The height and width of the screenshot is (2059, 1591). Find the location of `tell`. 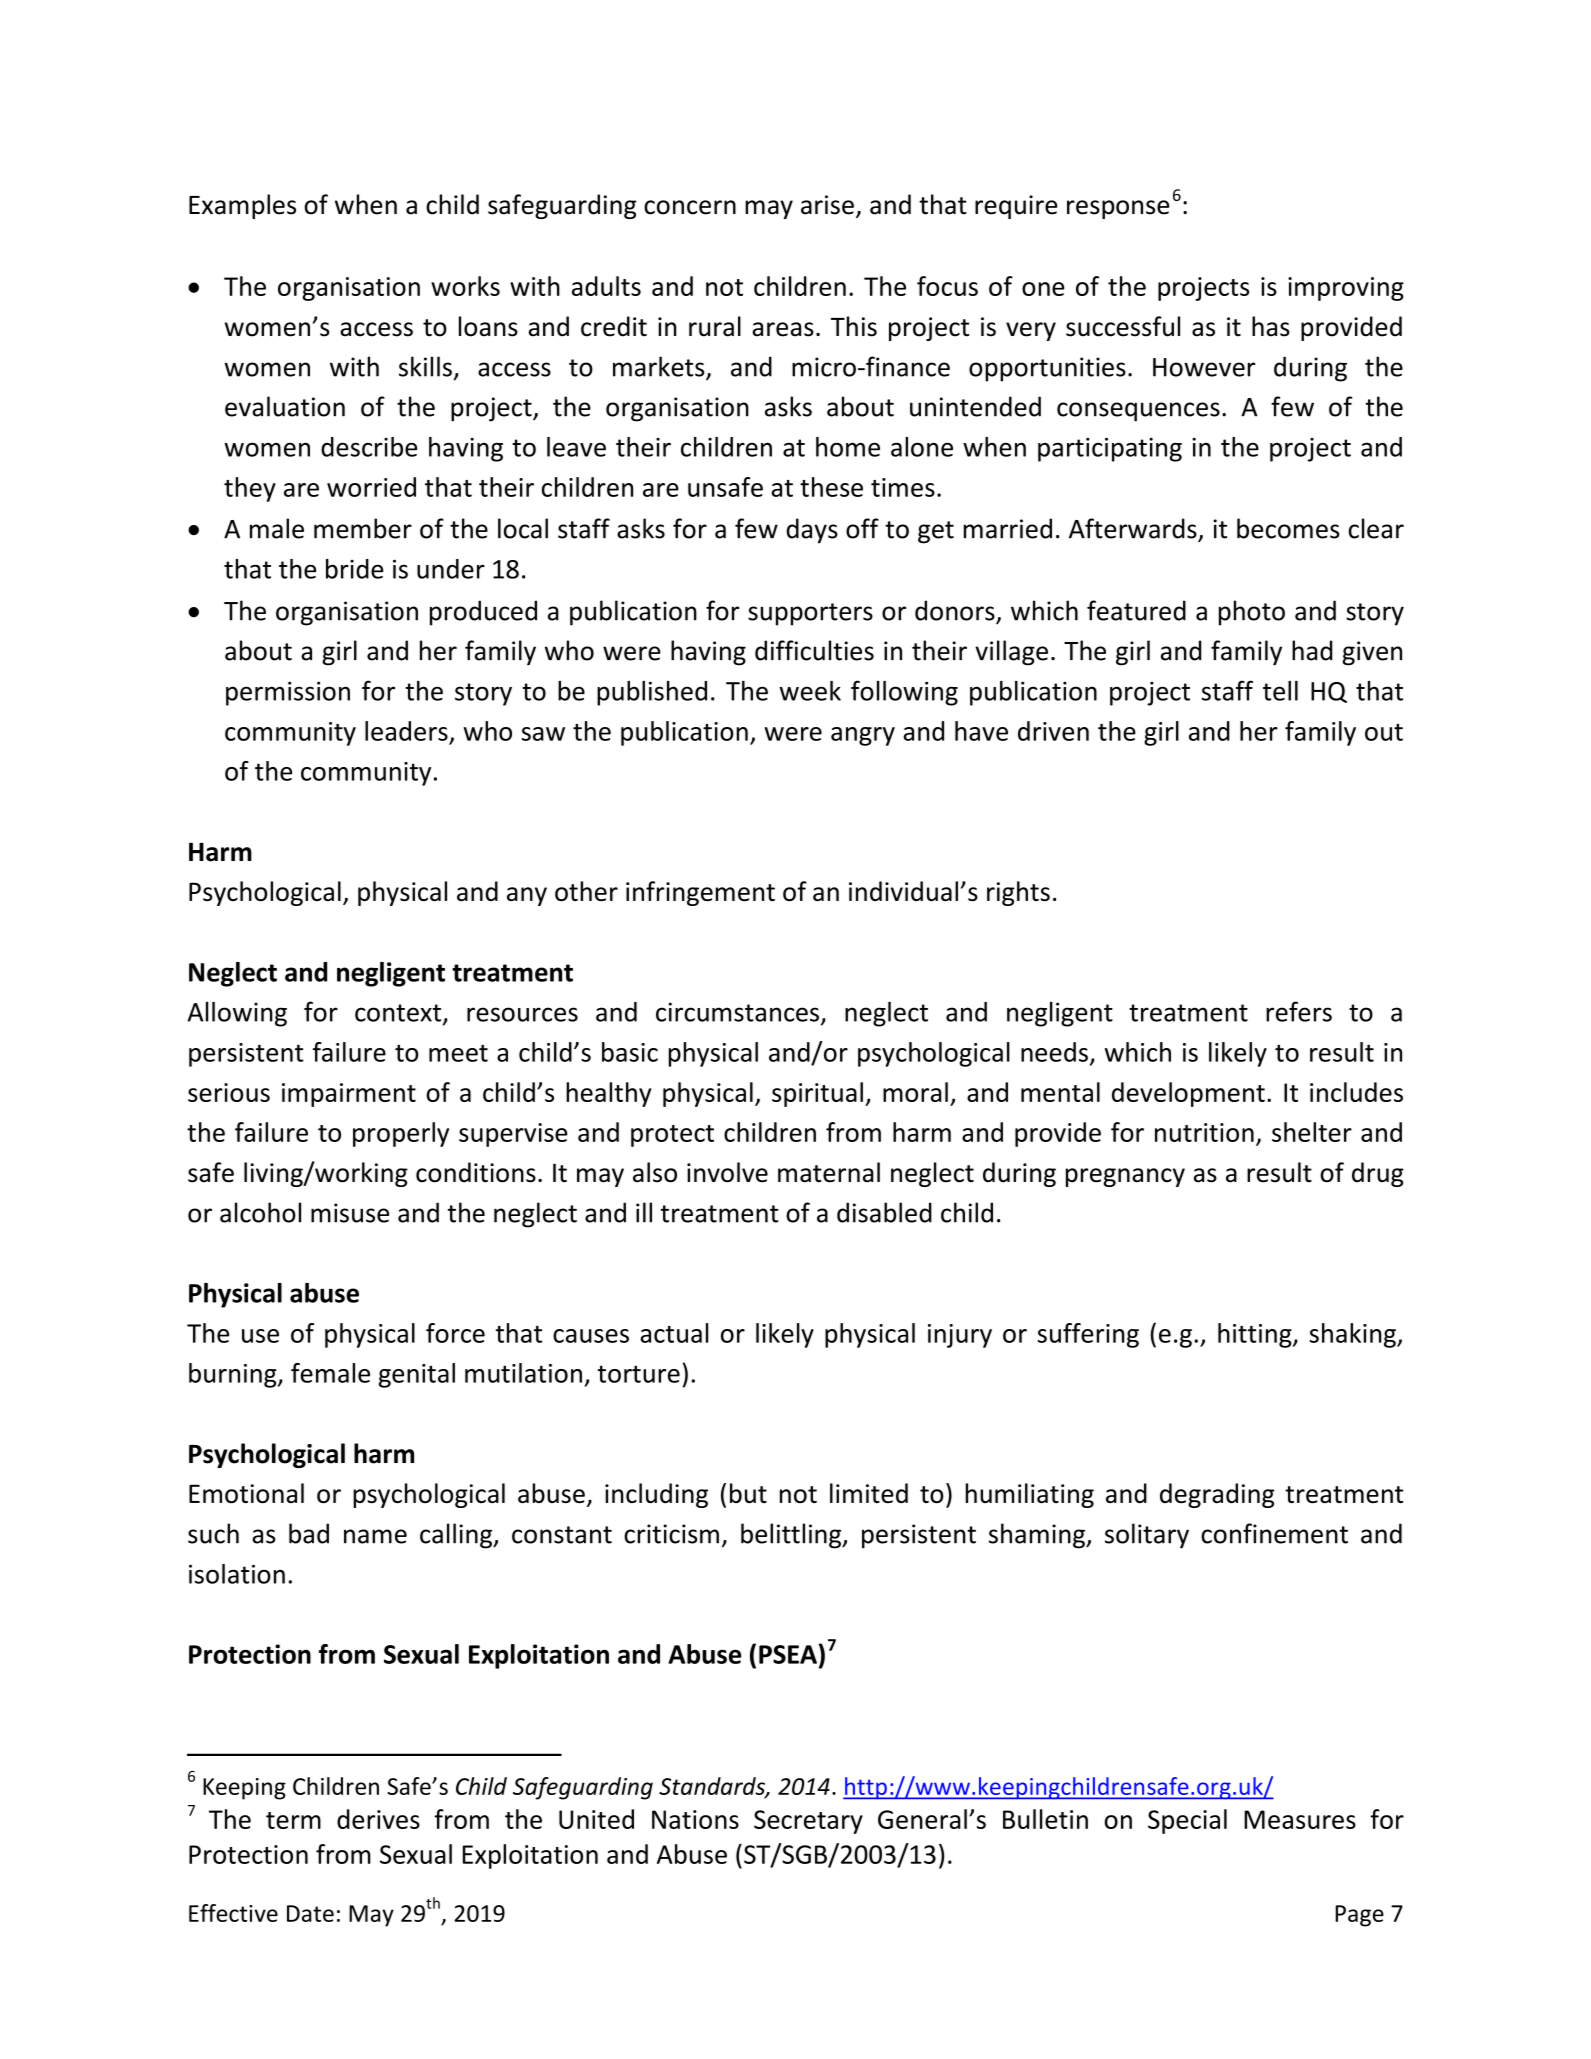

tell is located at coordinates (1280, 691).
